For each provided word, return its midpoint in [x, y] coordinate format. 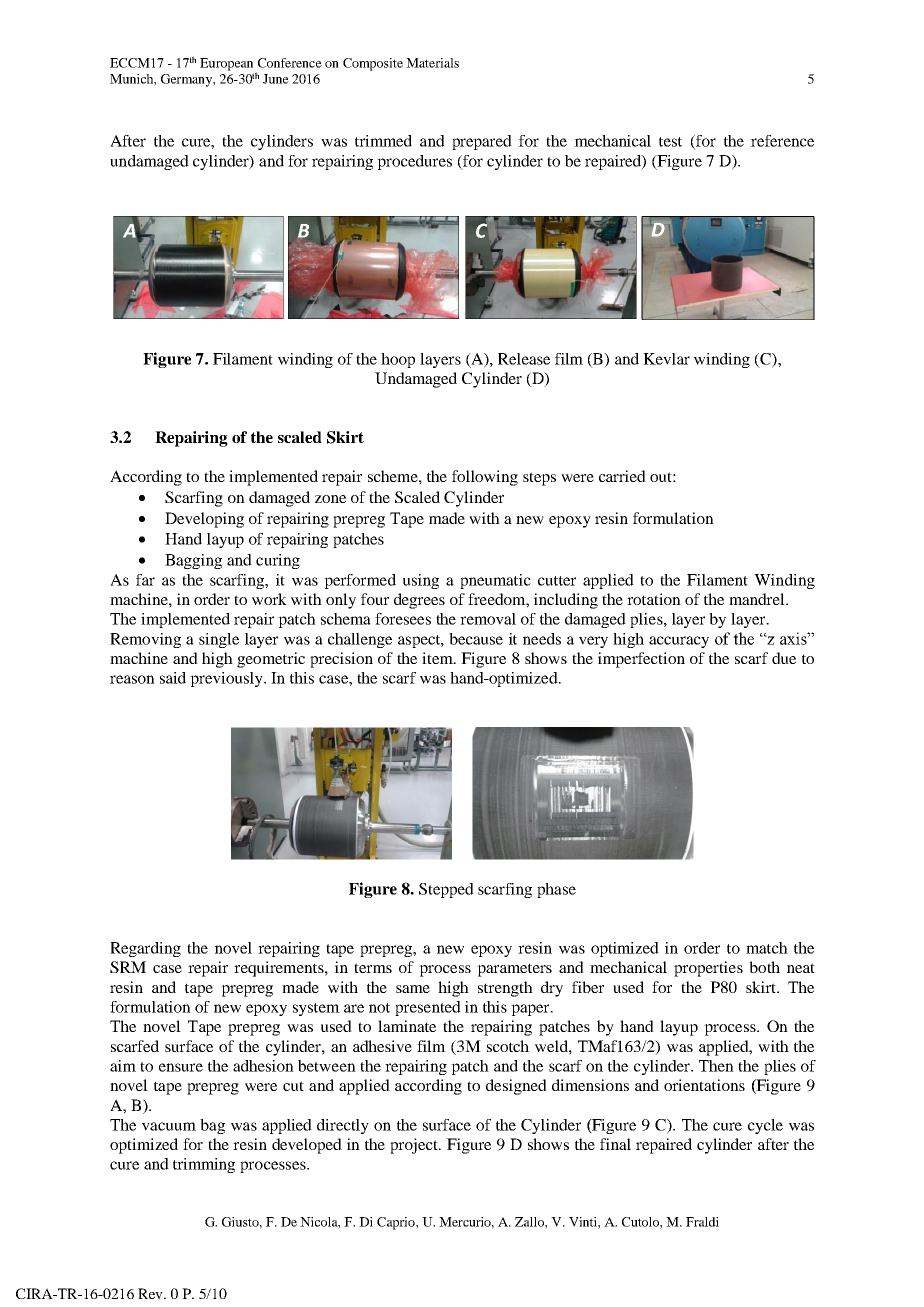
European [226, 64]
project [415, 1146]
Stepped [446, 890]
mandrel [758, 599]
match [767, 948]
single [219, 640]
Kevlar [666, 359]
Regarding [145, 949]
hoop [398, 360]
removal [488, 619]
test [670, 142]
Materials [432, 63]
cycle [765, 1126]
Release [524, 359]
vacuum [169, 1126]
